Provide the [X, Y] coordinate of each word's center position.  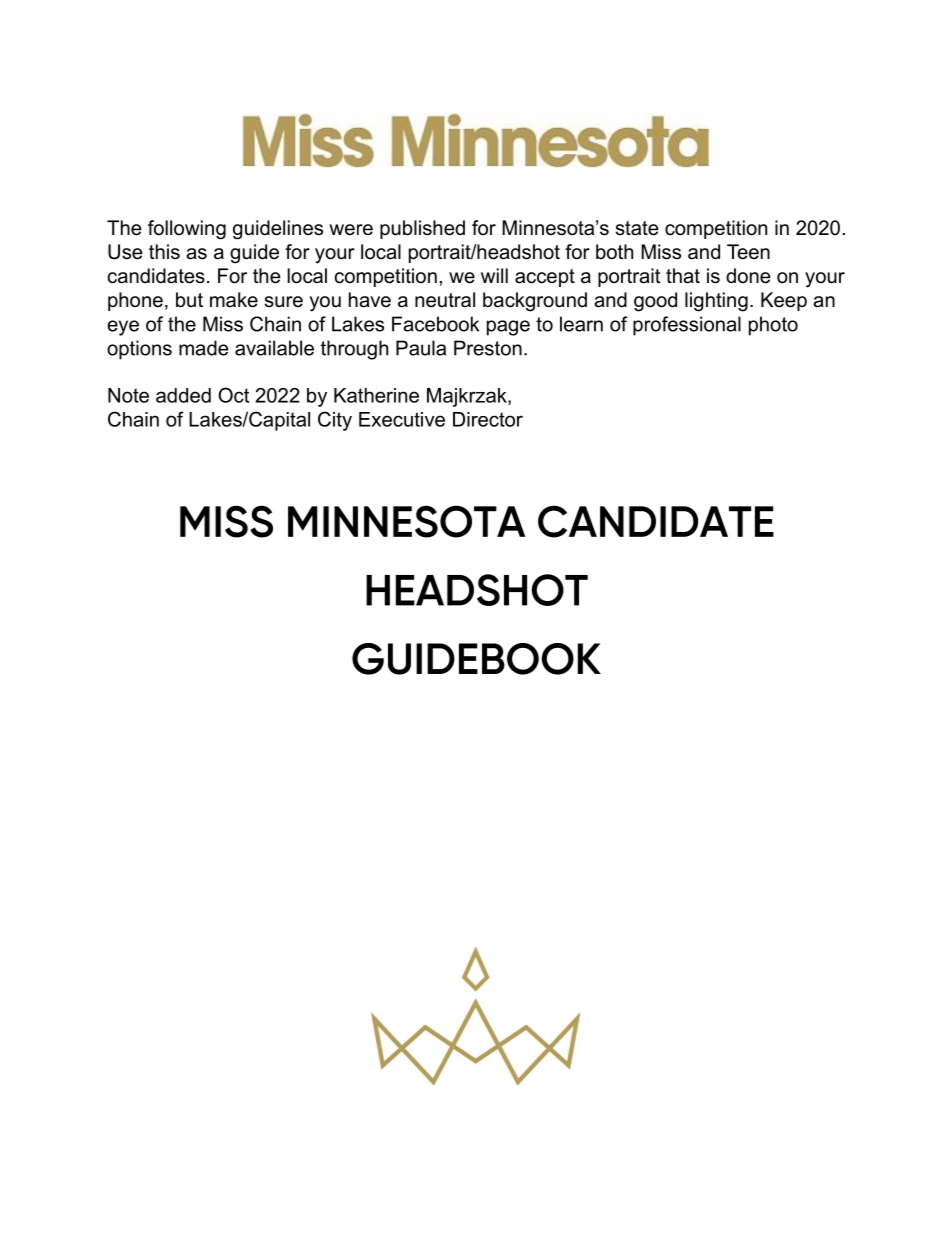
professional [687, 326]
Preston [488, 348]
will [494, 275]
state [637, 228]
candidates [156, 276]
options [139, 350]
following [187, 230]
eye [123, 328]
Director [488, 419]
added [183, 395]
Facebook [435, 324]
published [422, 229]
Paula [421, 348]
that [683, 276]
